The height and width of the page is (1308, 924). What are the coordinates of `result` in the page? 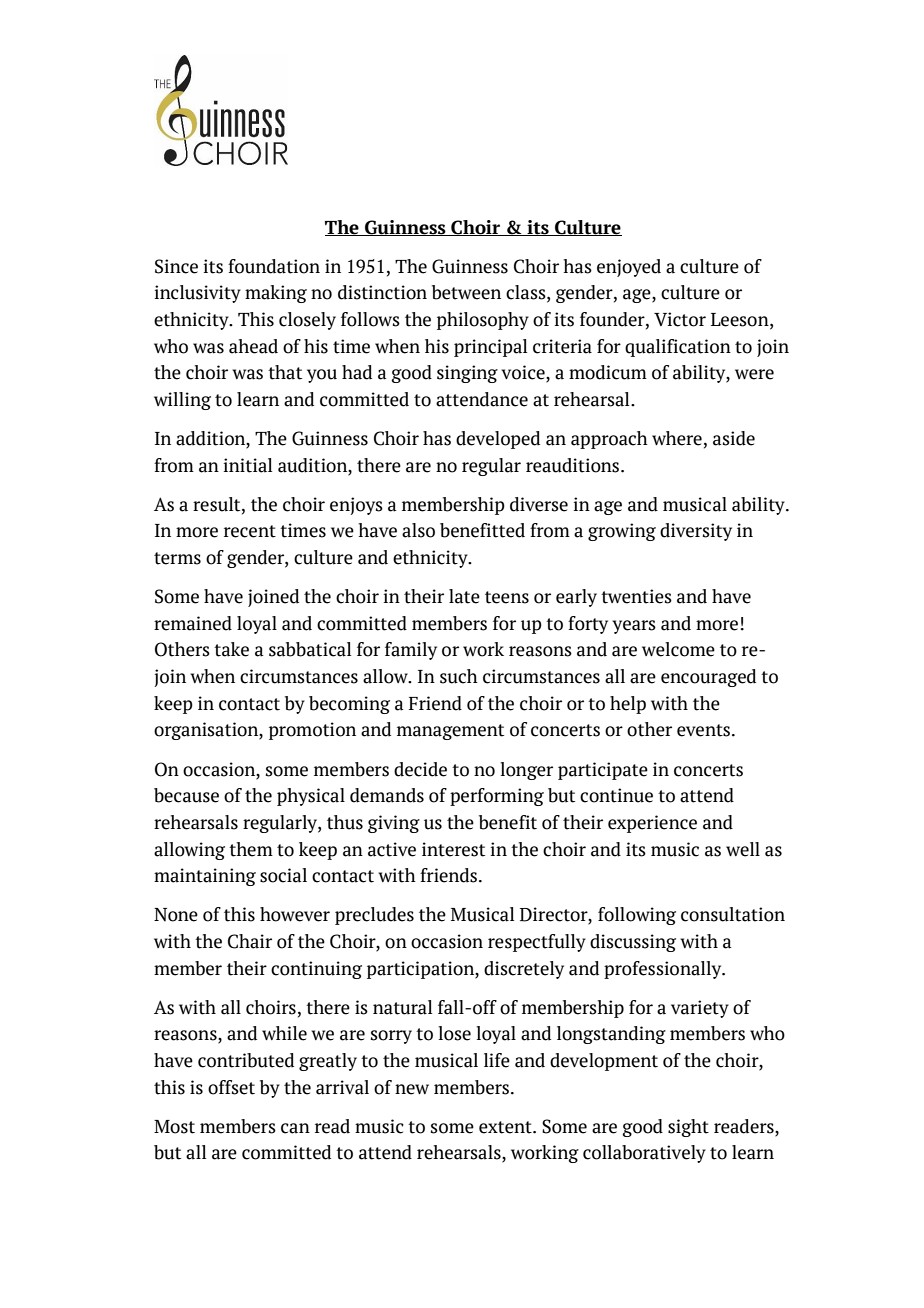 It's located at (218, 504).
